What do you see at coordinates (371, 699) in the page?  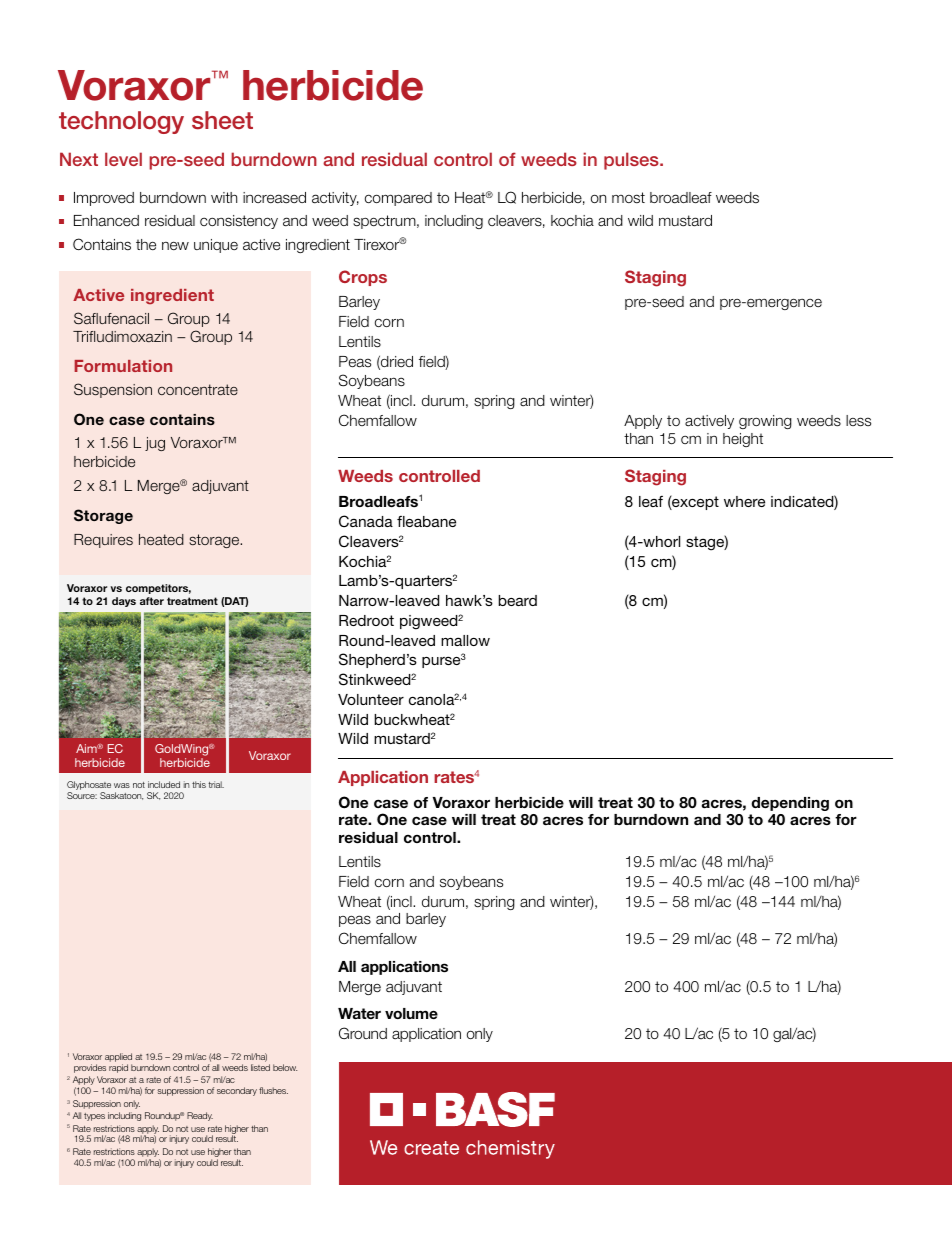 I see `Volunteer` at bounding box center [371, 699].
